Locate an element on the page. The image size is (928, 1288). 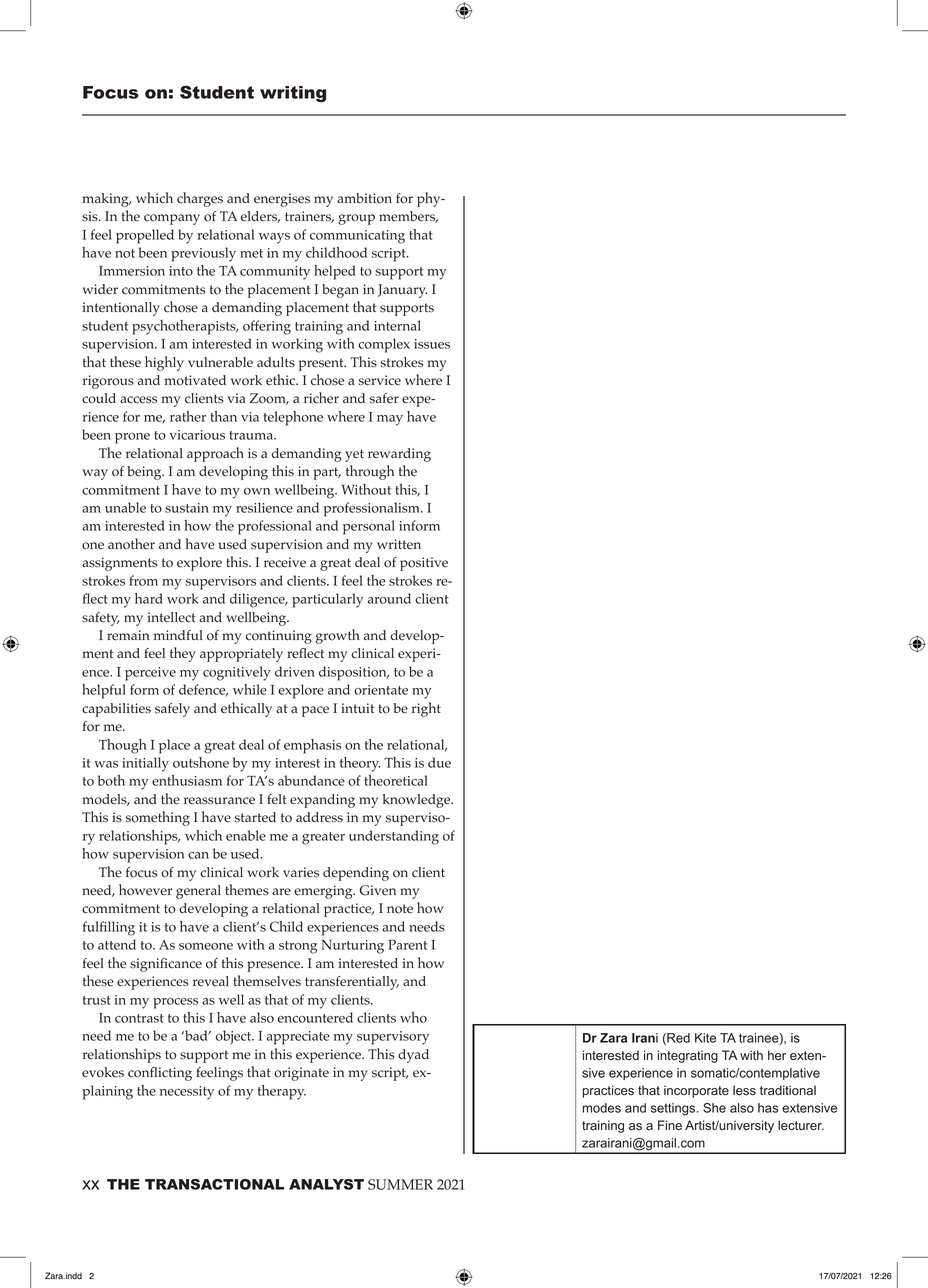
knowledge is located at coordinates (418, 801).
